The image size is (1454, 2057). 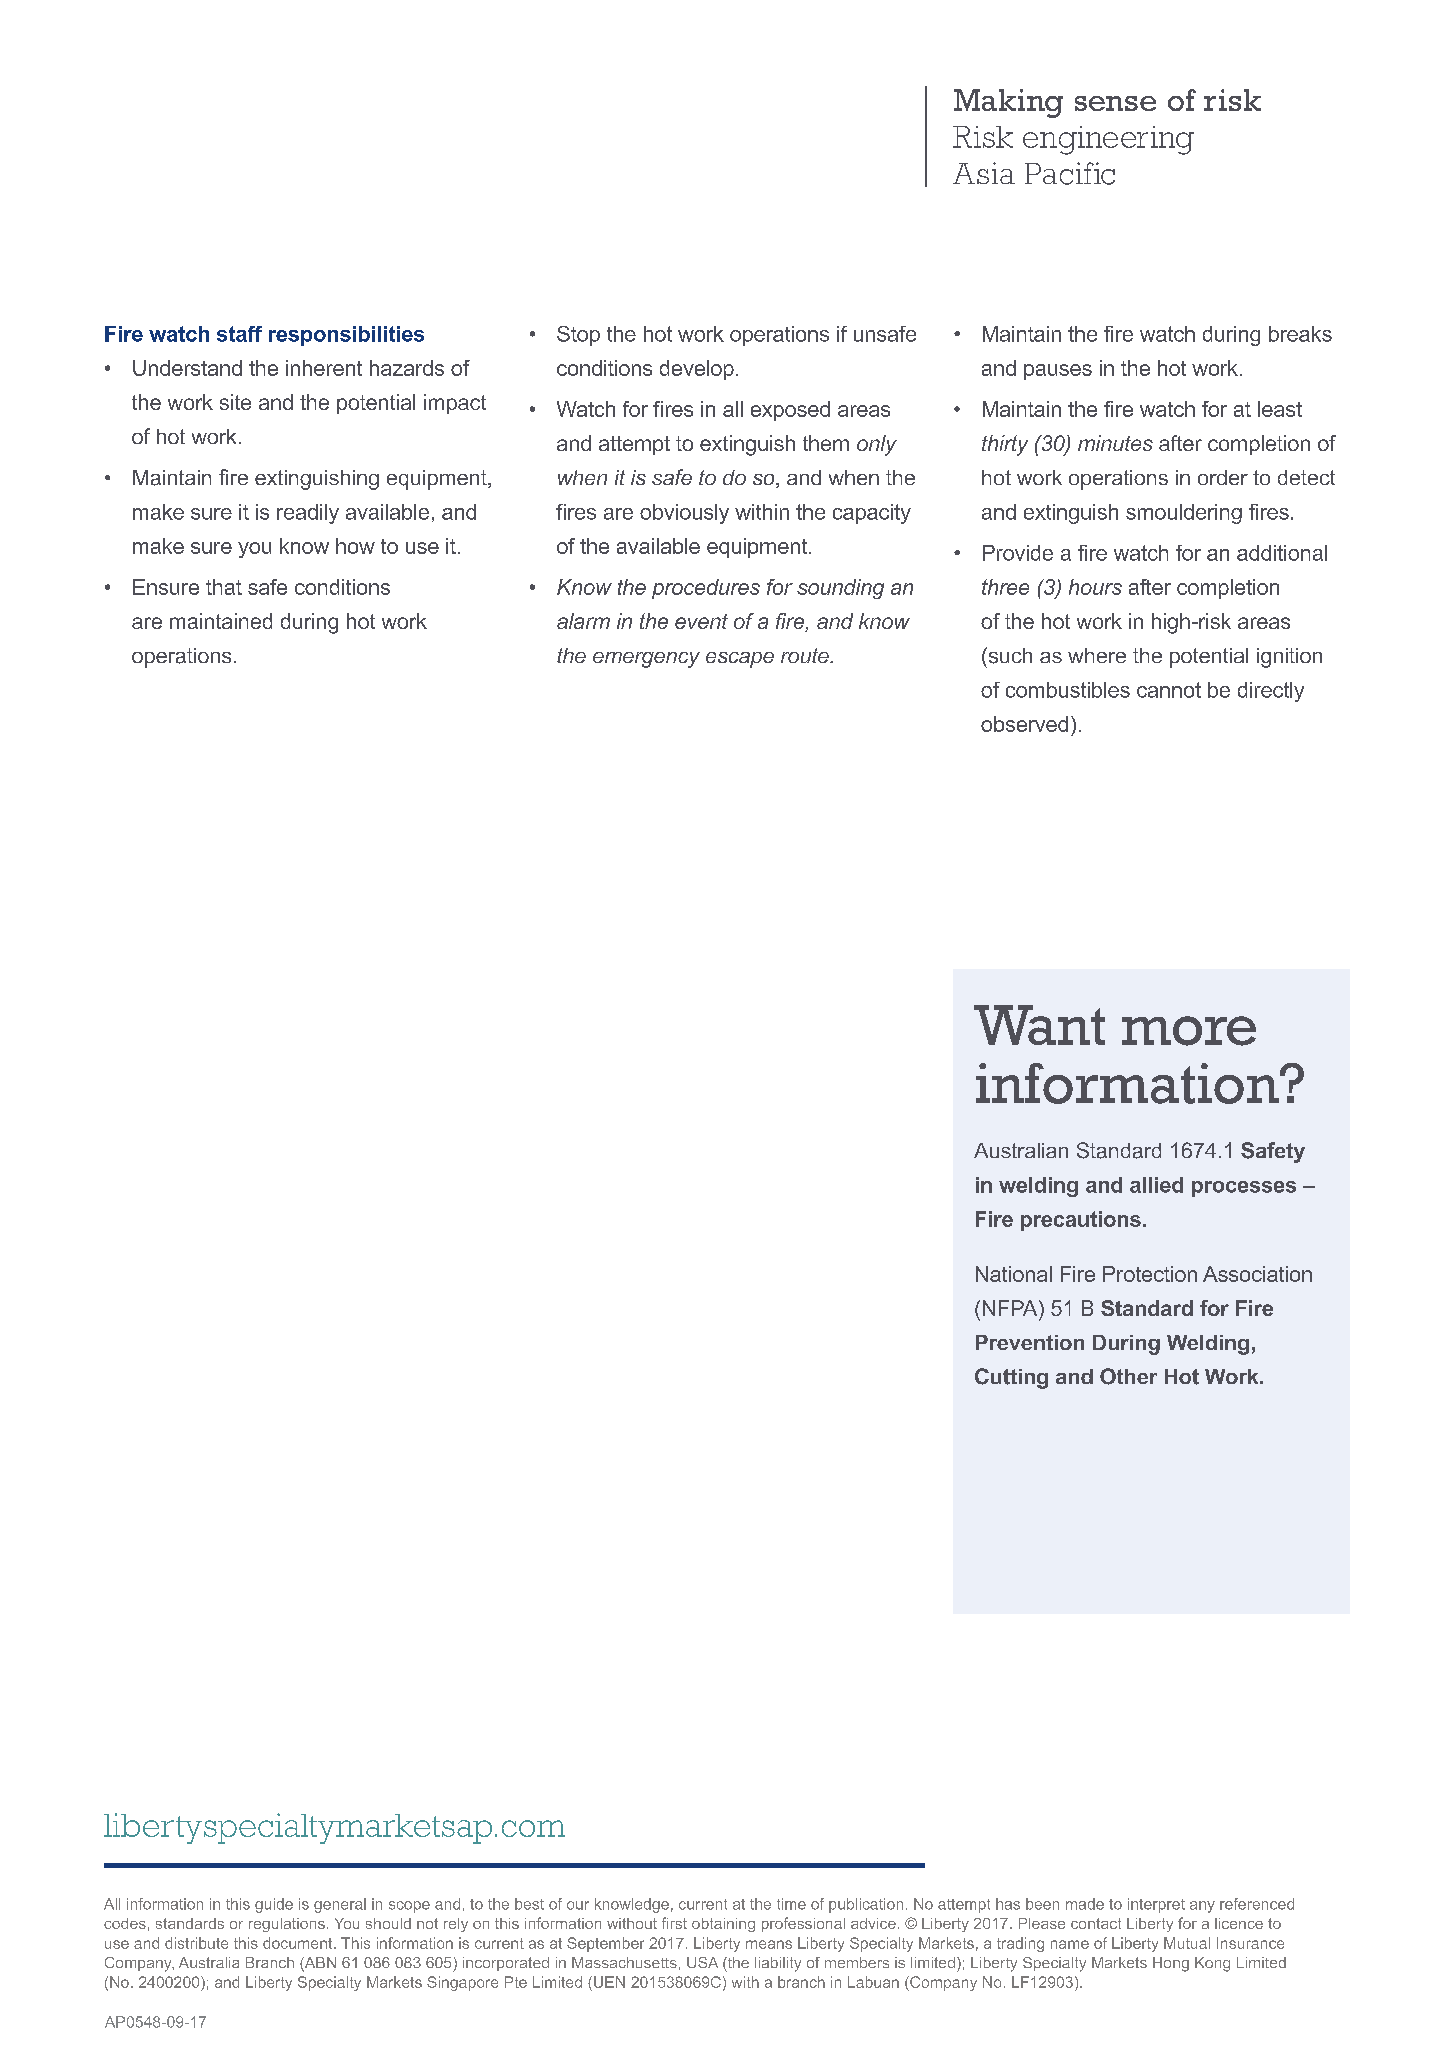 What do you see at coordinates (723, 1925) in the screenshot?
I see `obtaining` at bounding box center [723, 1925].
